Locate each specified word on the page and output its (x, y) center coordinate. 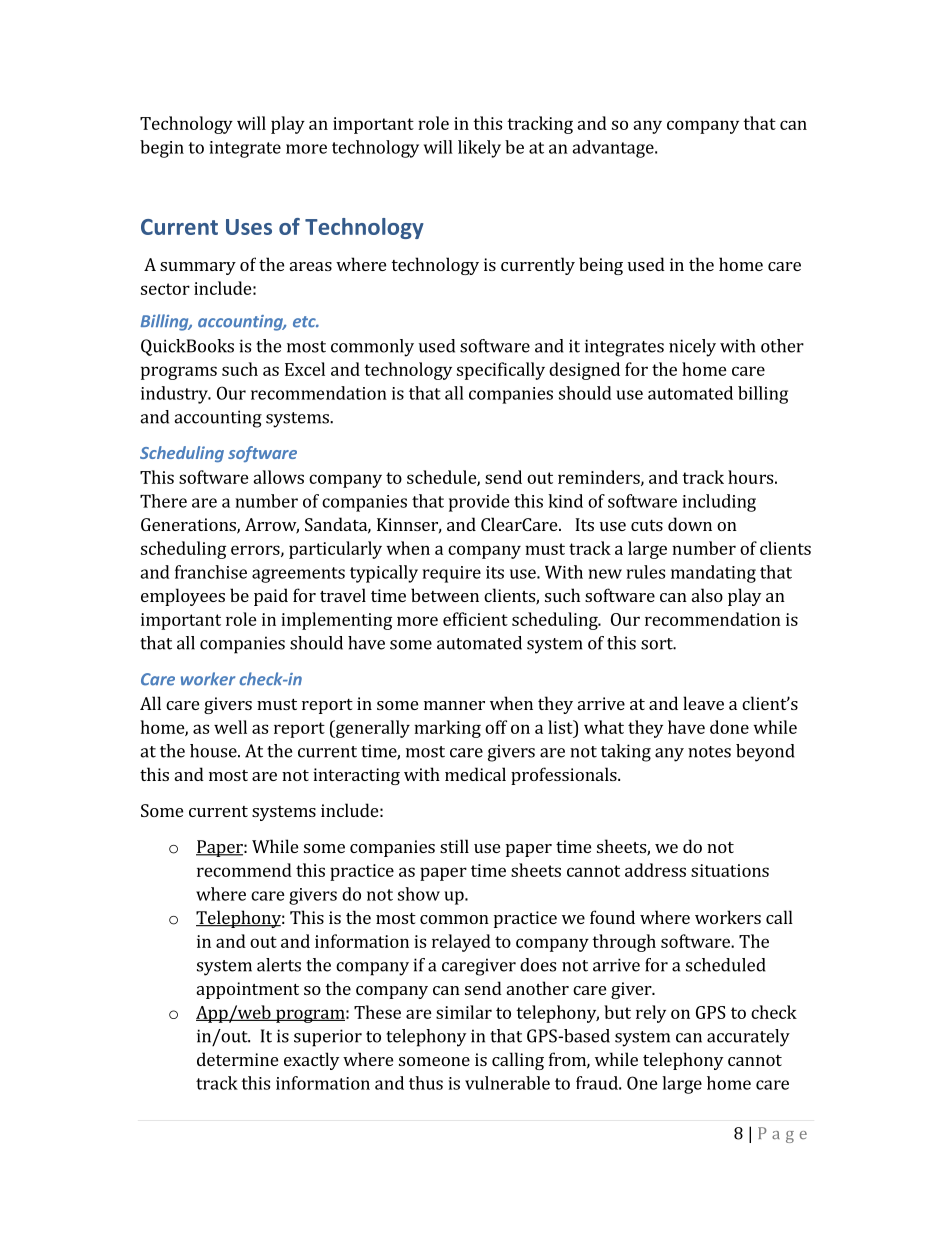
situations (730, 870)
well (230, 727)
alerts (279, 965)
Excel (305, 369)
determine (237, 1059)
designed (584, 371)
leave (703, 703)
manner (454, 705)
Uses (249, 227)
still (454, 846)
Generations (189, 526)
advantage (614, 149)
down (690, 524)
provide (479, 503)
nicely (692, 348)
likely (479, 149)
